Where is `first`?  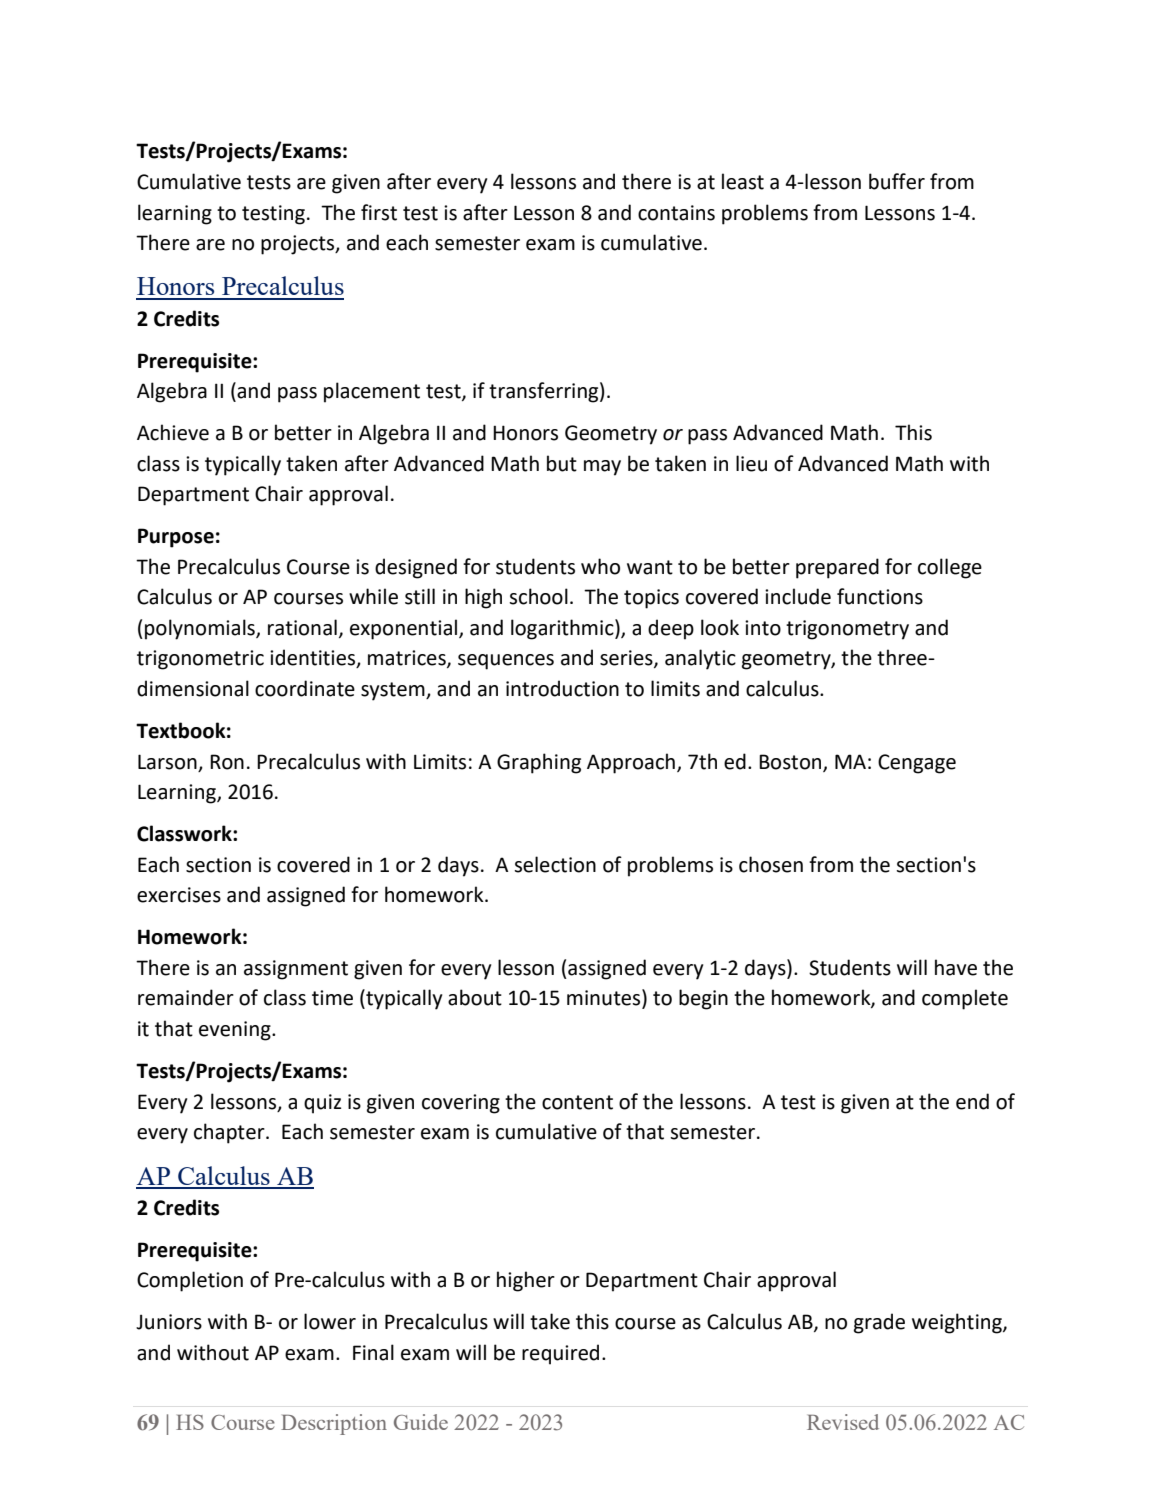
first is located at coordinates (379, 212).
